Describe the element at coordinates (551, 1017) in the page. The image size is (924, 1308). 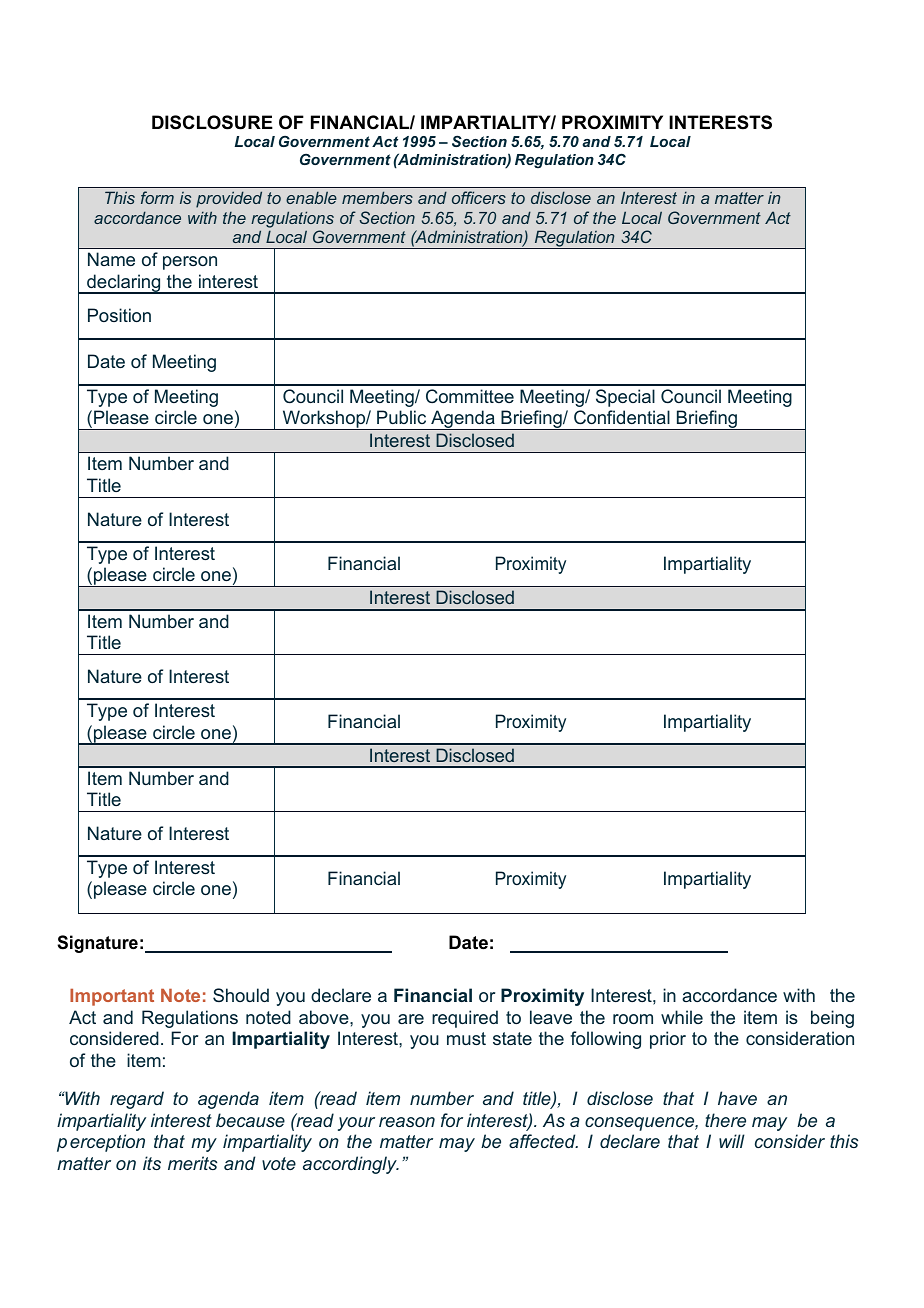
I see `leave` at that location.
